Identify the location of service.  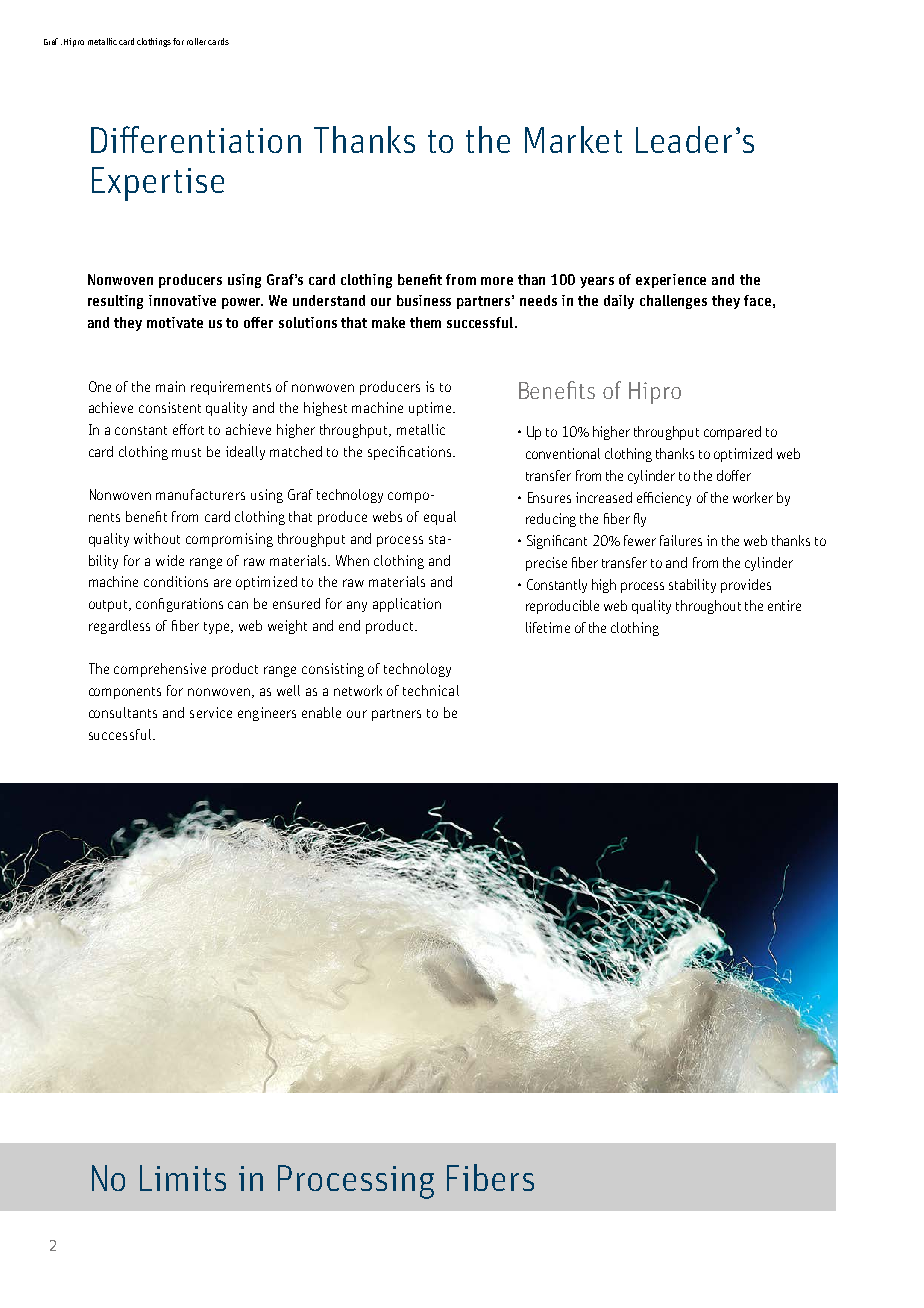
(211, 712).
